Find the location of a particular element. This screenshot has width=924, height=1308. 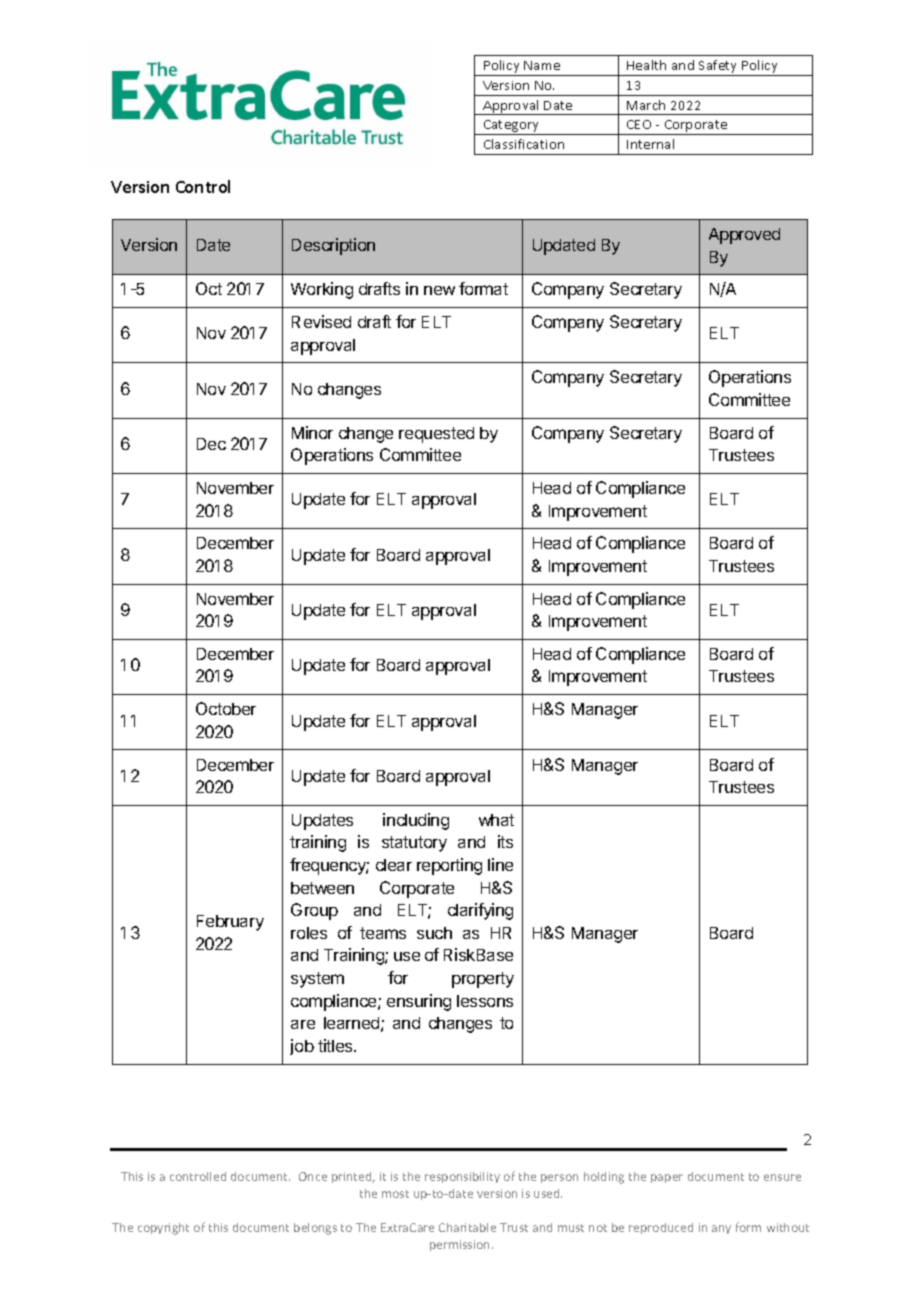

Approved is located at coordinates (744, 236).
